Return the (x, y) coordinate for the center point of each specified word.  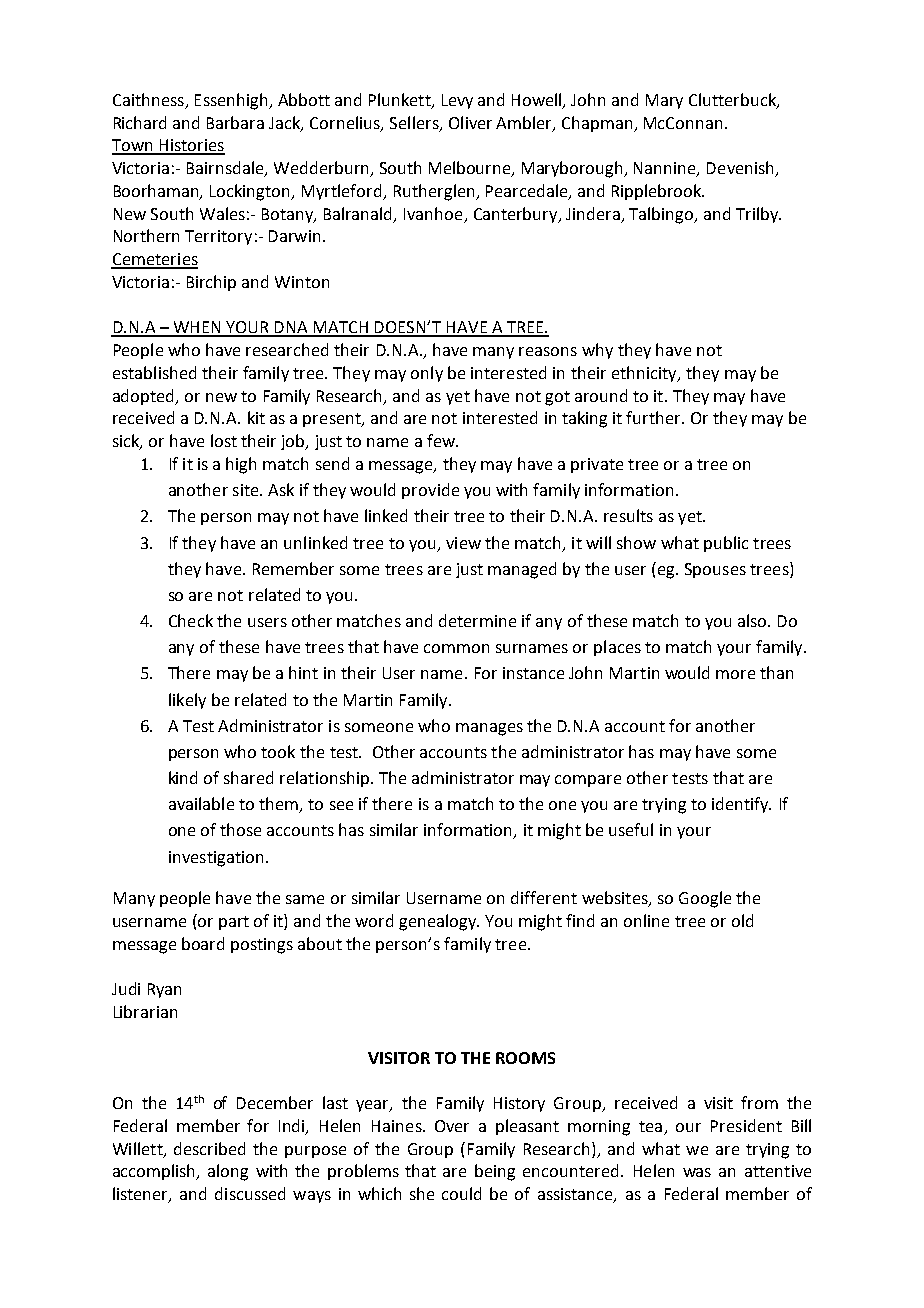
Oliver (470, 122)
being (495, 1172)
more (735, 674)
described (209, 1148)
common (456, 648)
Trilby (758, 215)
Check (191, 620)
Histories (191, 146)
